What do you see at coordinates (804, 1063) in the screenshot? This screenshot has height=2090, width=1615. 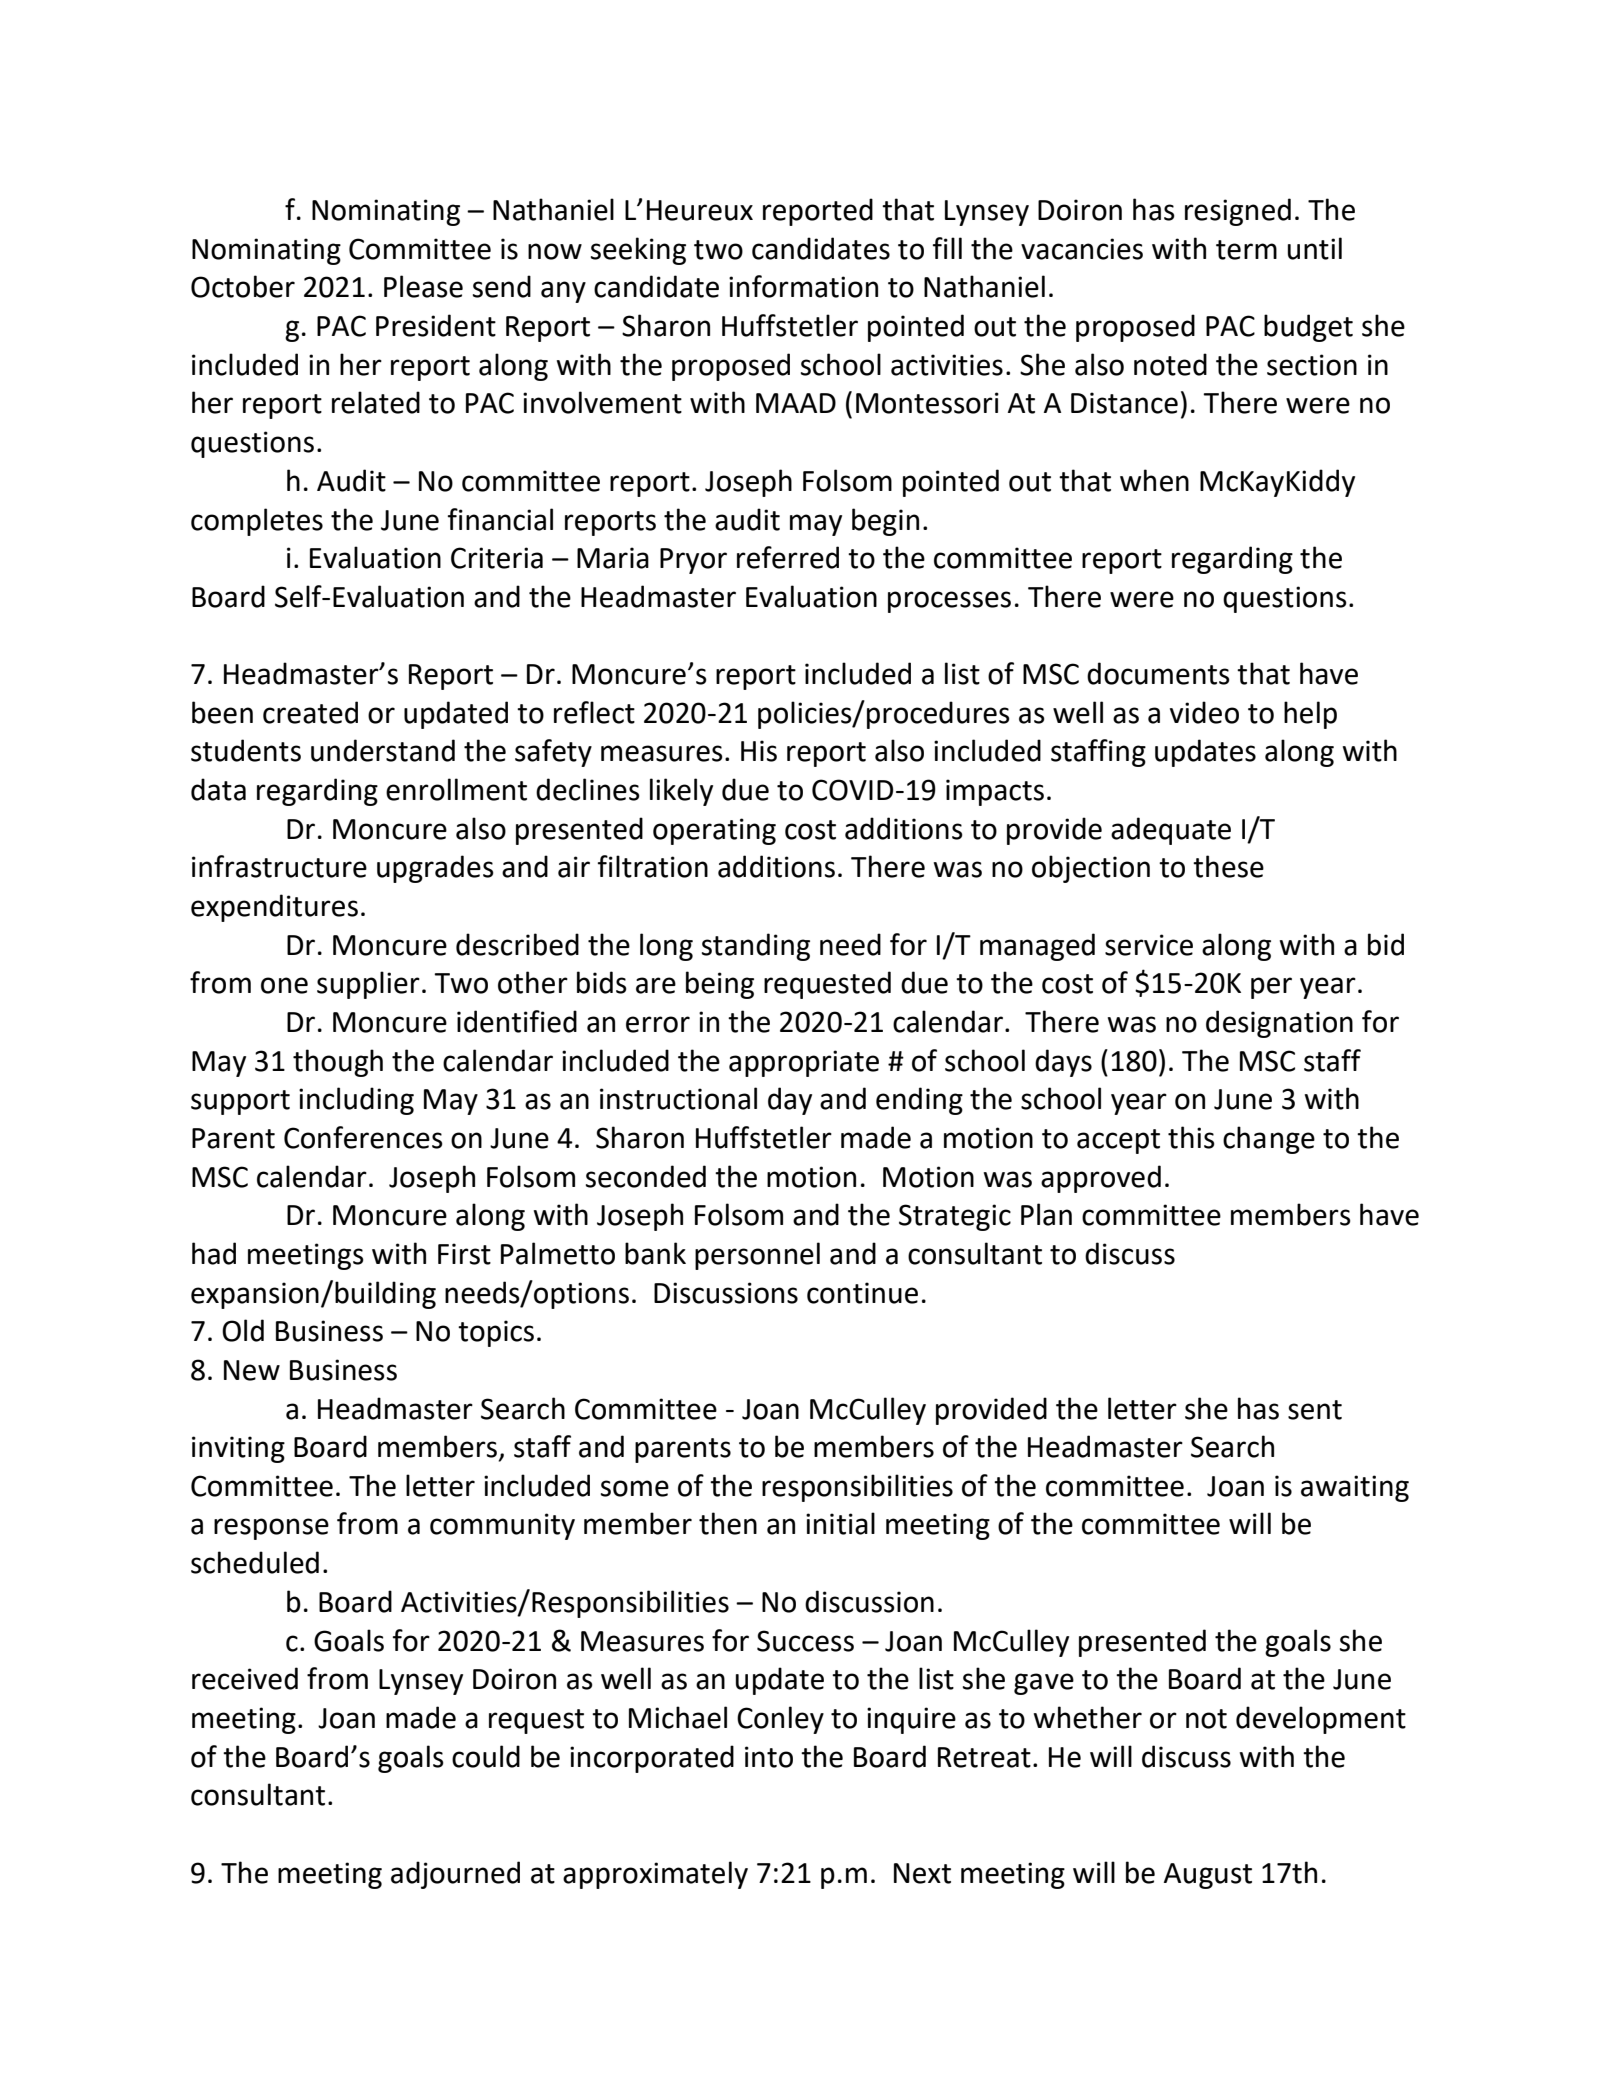 I see `appropriate` at bounding box center [804, 1063].
